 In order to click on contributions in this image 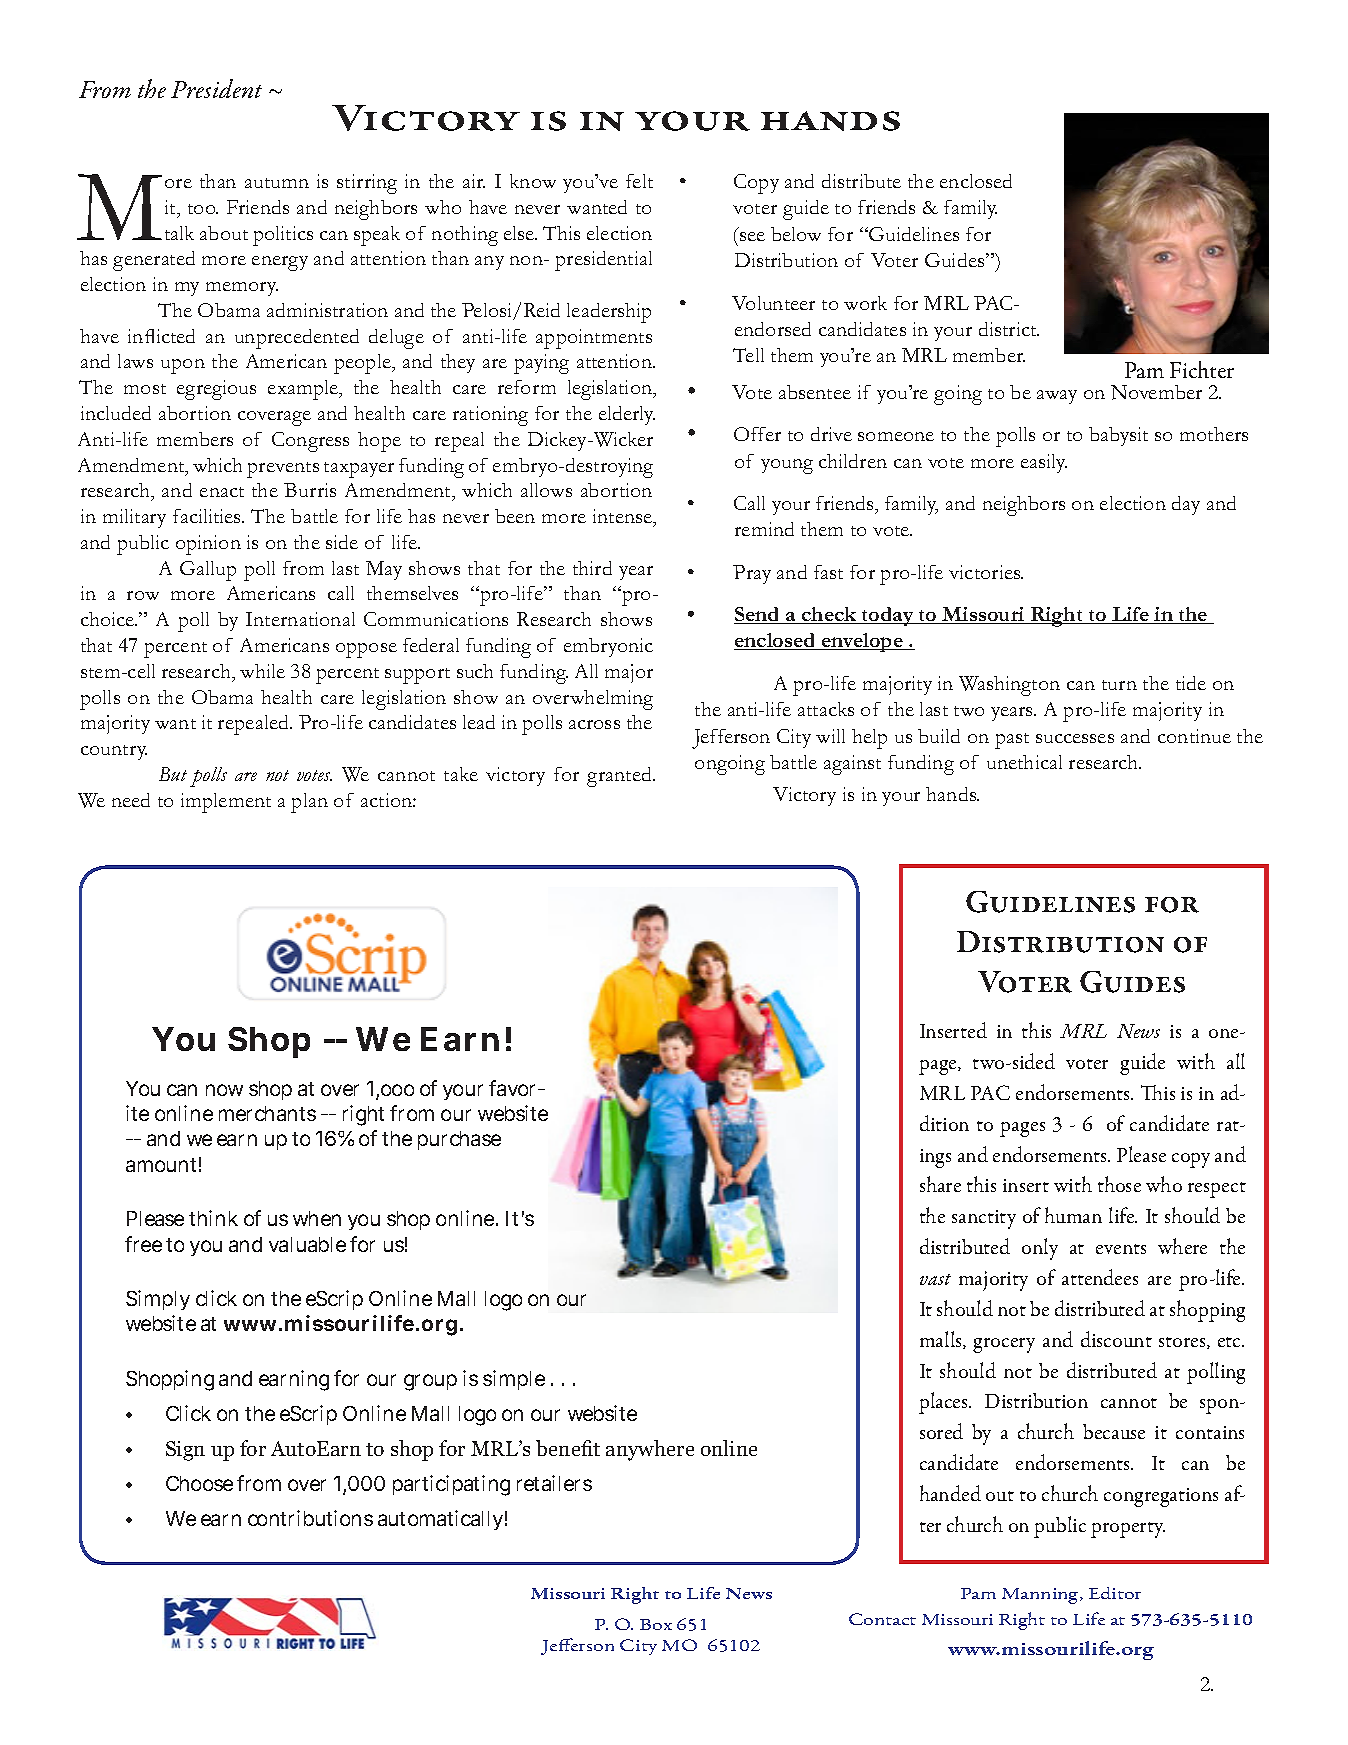, I will do `click(310, 1518)`.
